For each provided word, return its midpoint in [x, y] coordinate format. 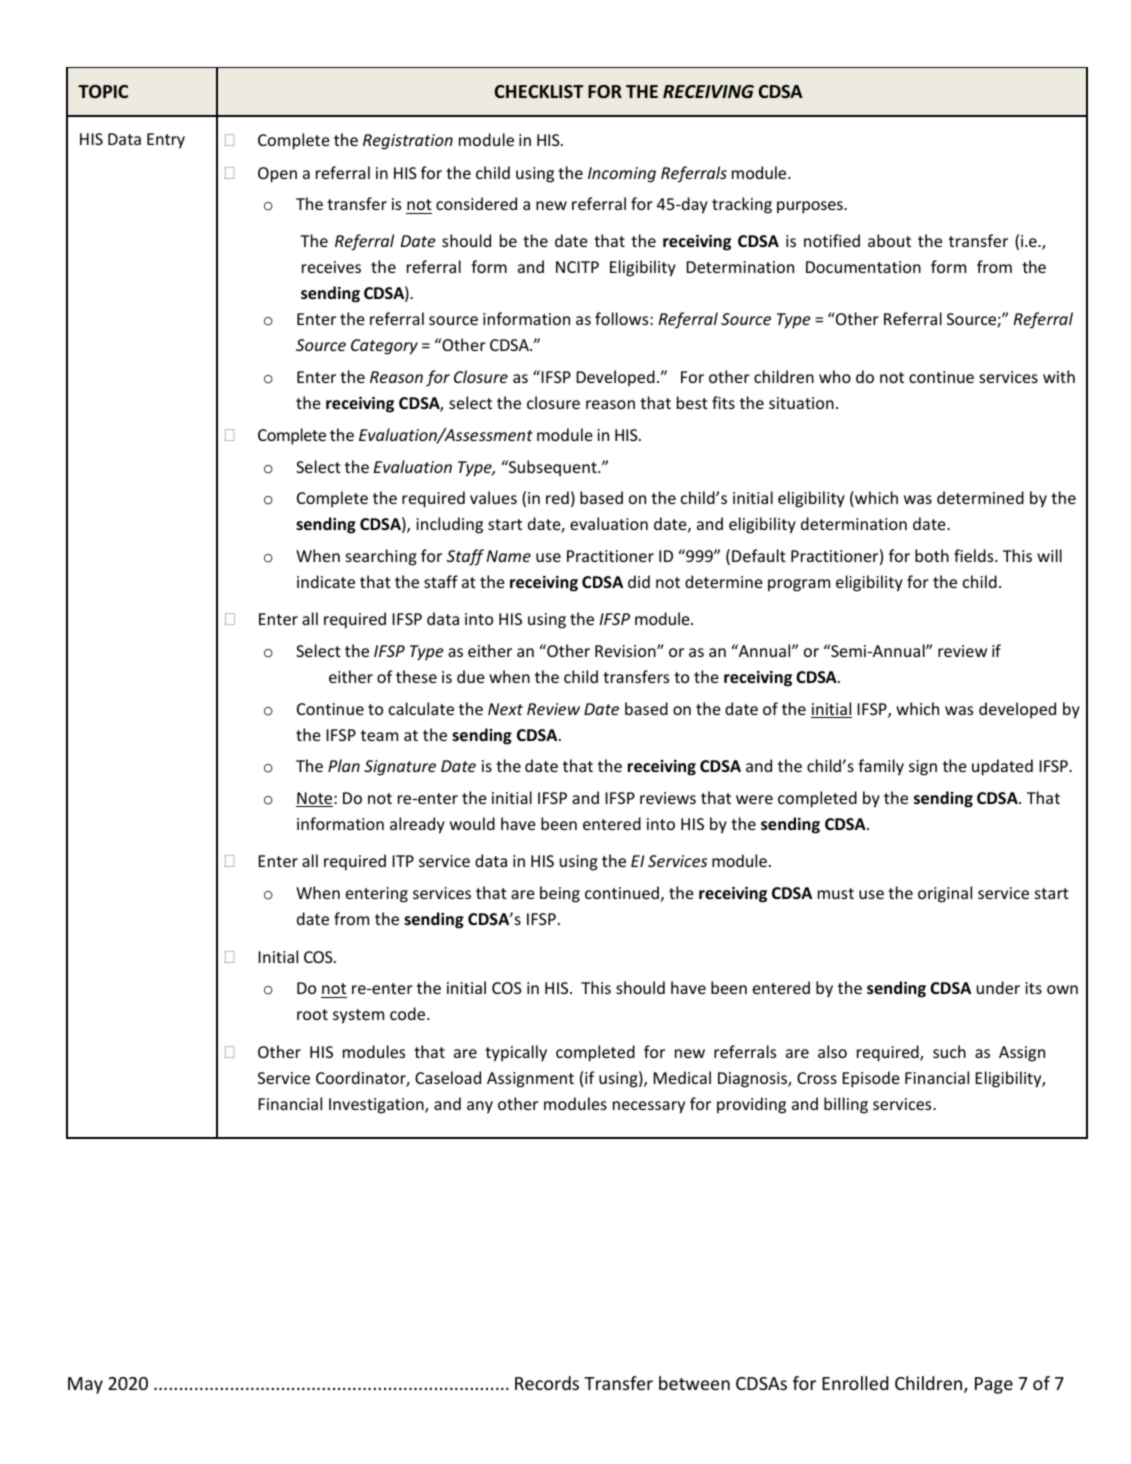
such [949, 1051]
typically [516, 1053]
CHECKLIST [539, 91]
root [312, 1014]
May [85, 1385]
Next [505, 709]
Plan [344, 765]
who [835, 376]
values [493, 497]
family [881, 767]
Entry [166, 141]
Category [384, 347]
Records [547, 1383]
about [889, 240]
